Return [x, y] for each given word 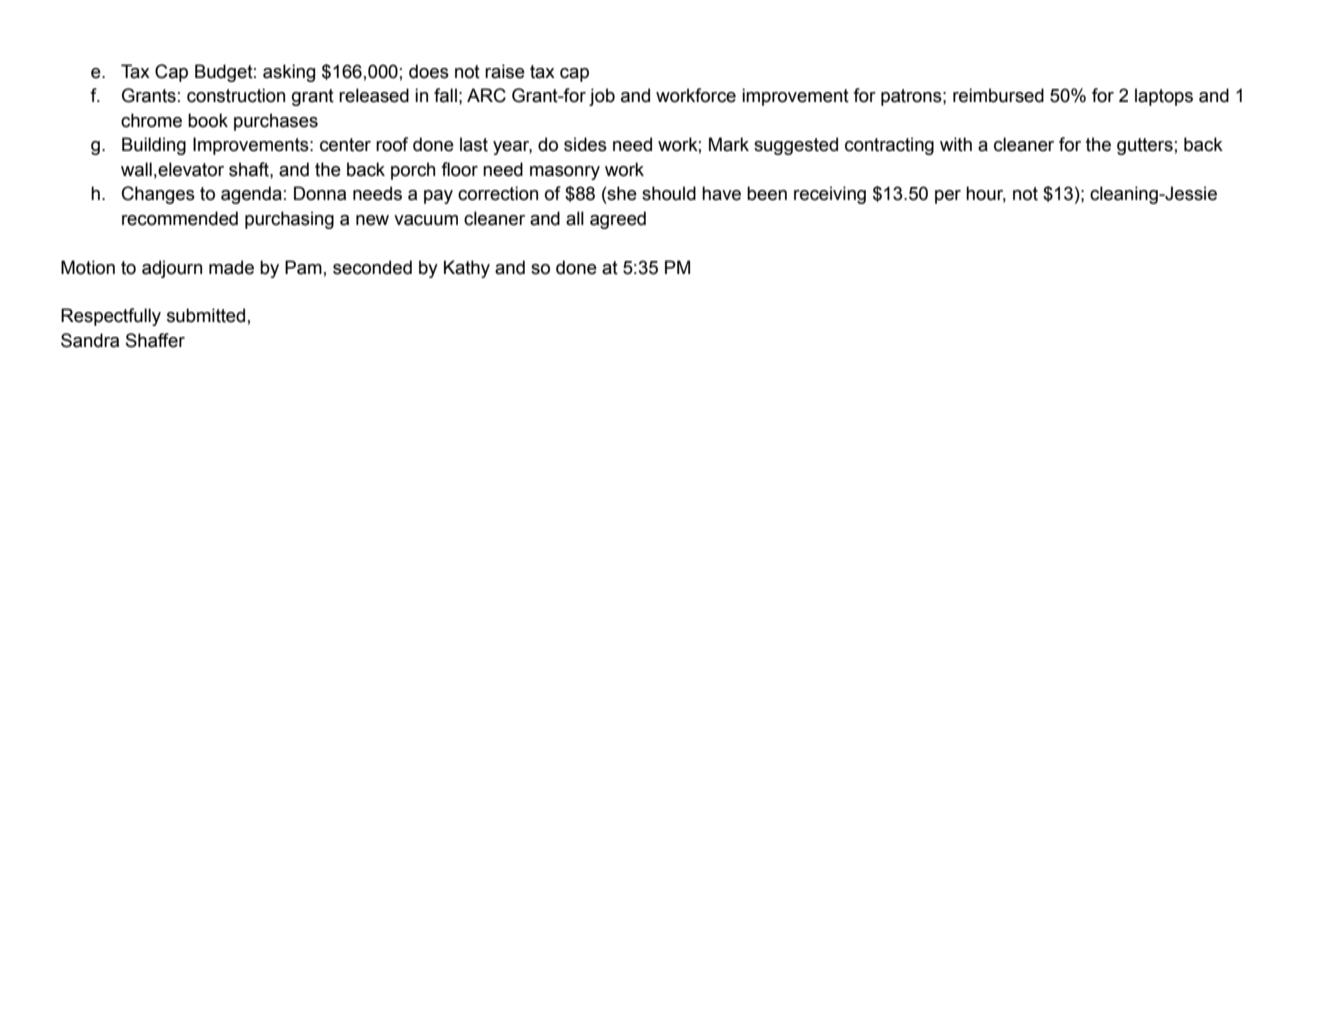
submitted [206, 315]
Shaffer [155, 340]
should [669, 193]
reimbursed [998, 95]
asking [289, 73]
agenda [251, 195]
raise [505, 71]
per [948, 197]
